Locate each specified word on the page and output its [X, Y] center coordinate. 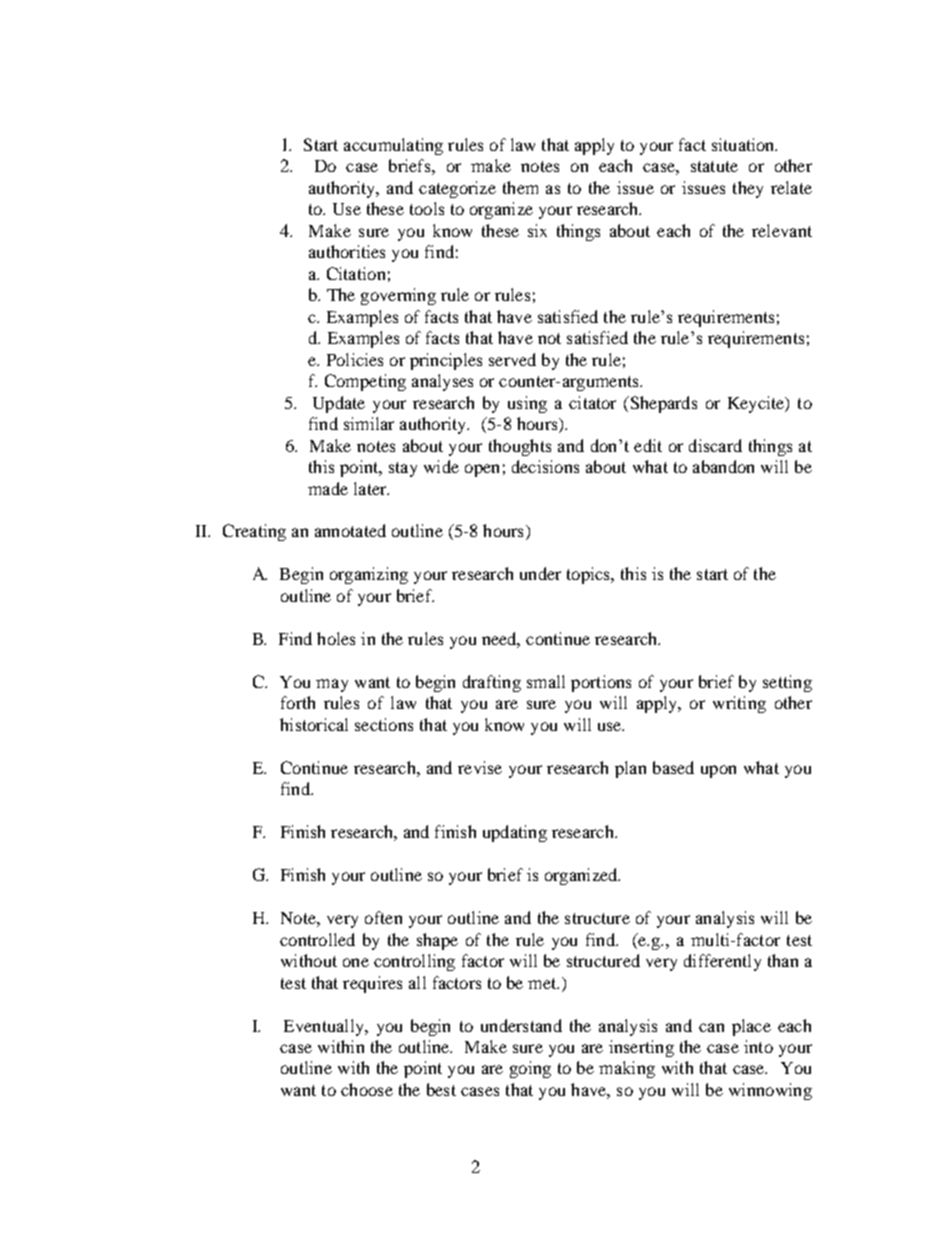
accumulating [393, 146]
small [546, 681]
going [530, 1069]
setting [787, 683]
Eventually [325, 1027]
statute [714, 166]
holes [336, 638]
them [520, 187]
